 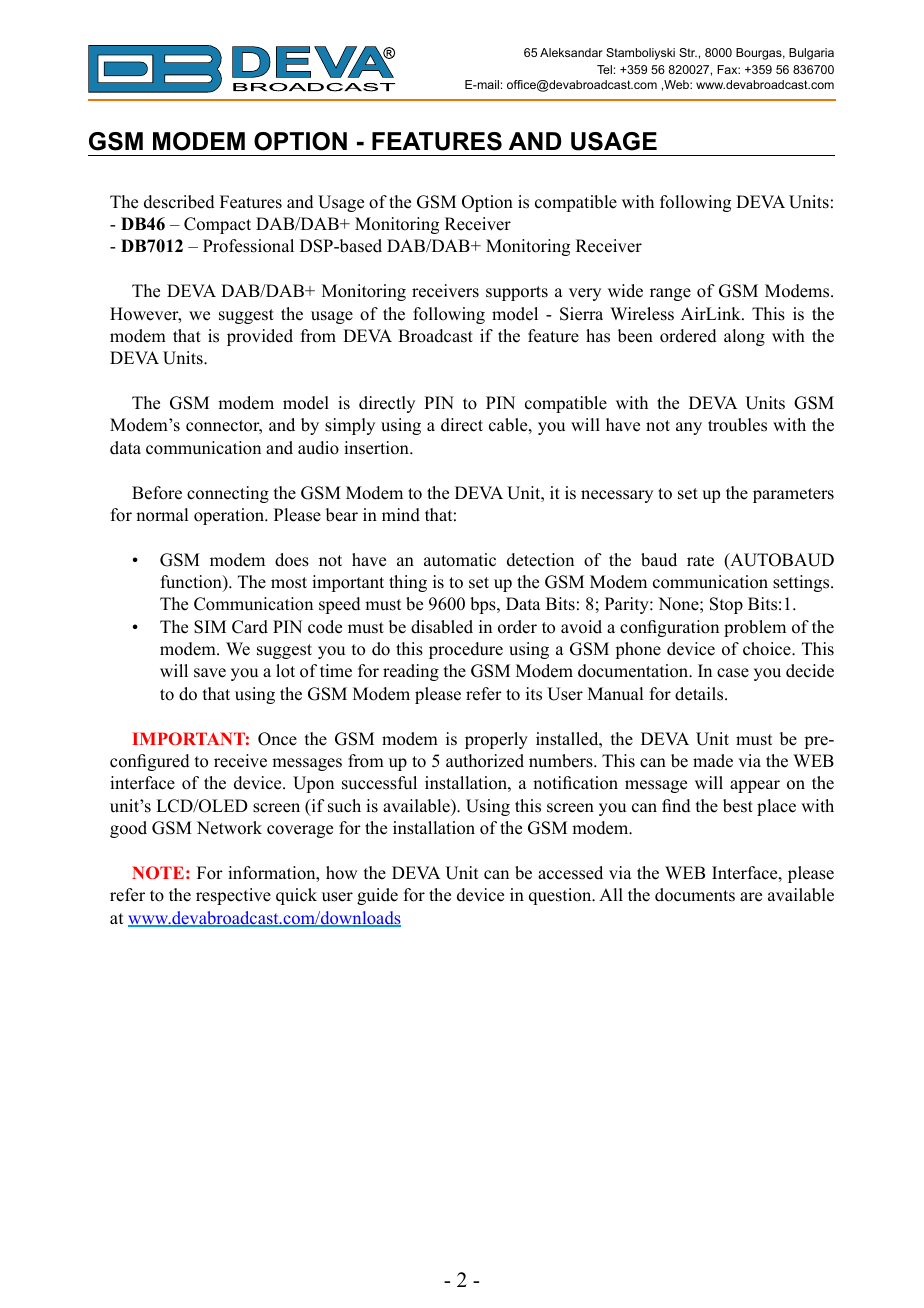 I want to click on Stop, so click(x=726, y=605).
